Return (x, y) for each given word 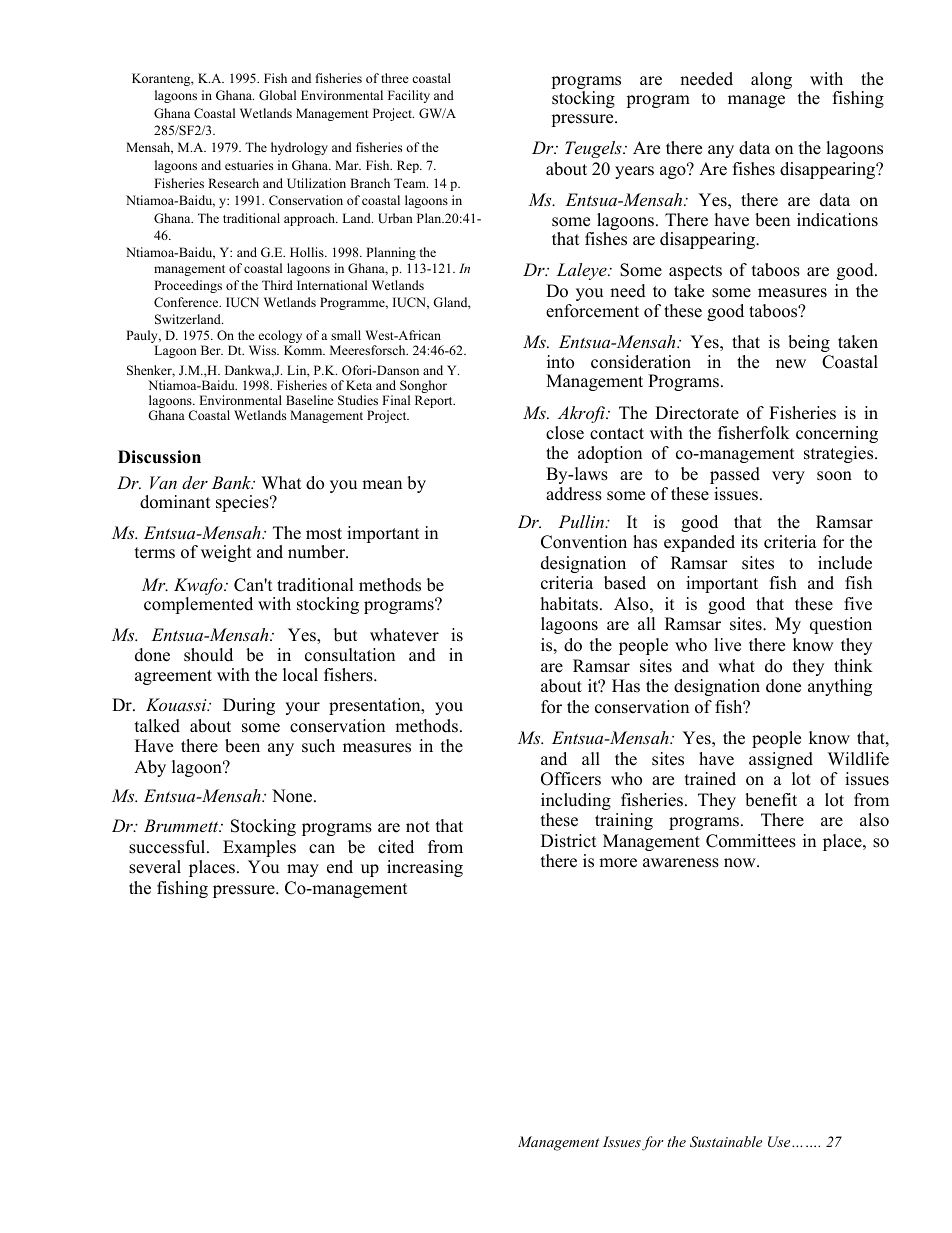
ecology (280, 338)
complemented (198, 605)
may (303, 870)
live (727, 645)
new (791, 364)
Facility (409, 96)
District (569, 841)
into (560, 362)
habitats (569, 604)
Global (277, 95)
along (771, 80)
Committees (751, 841)
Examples (259, 848)
